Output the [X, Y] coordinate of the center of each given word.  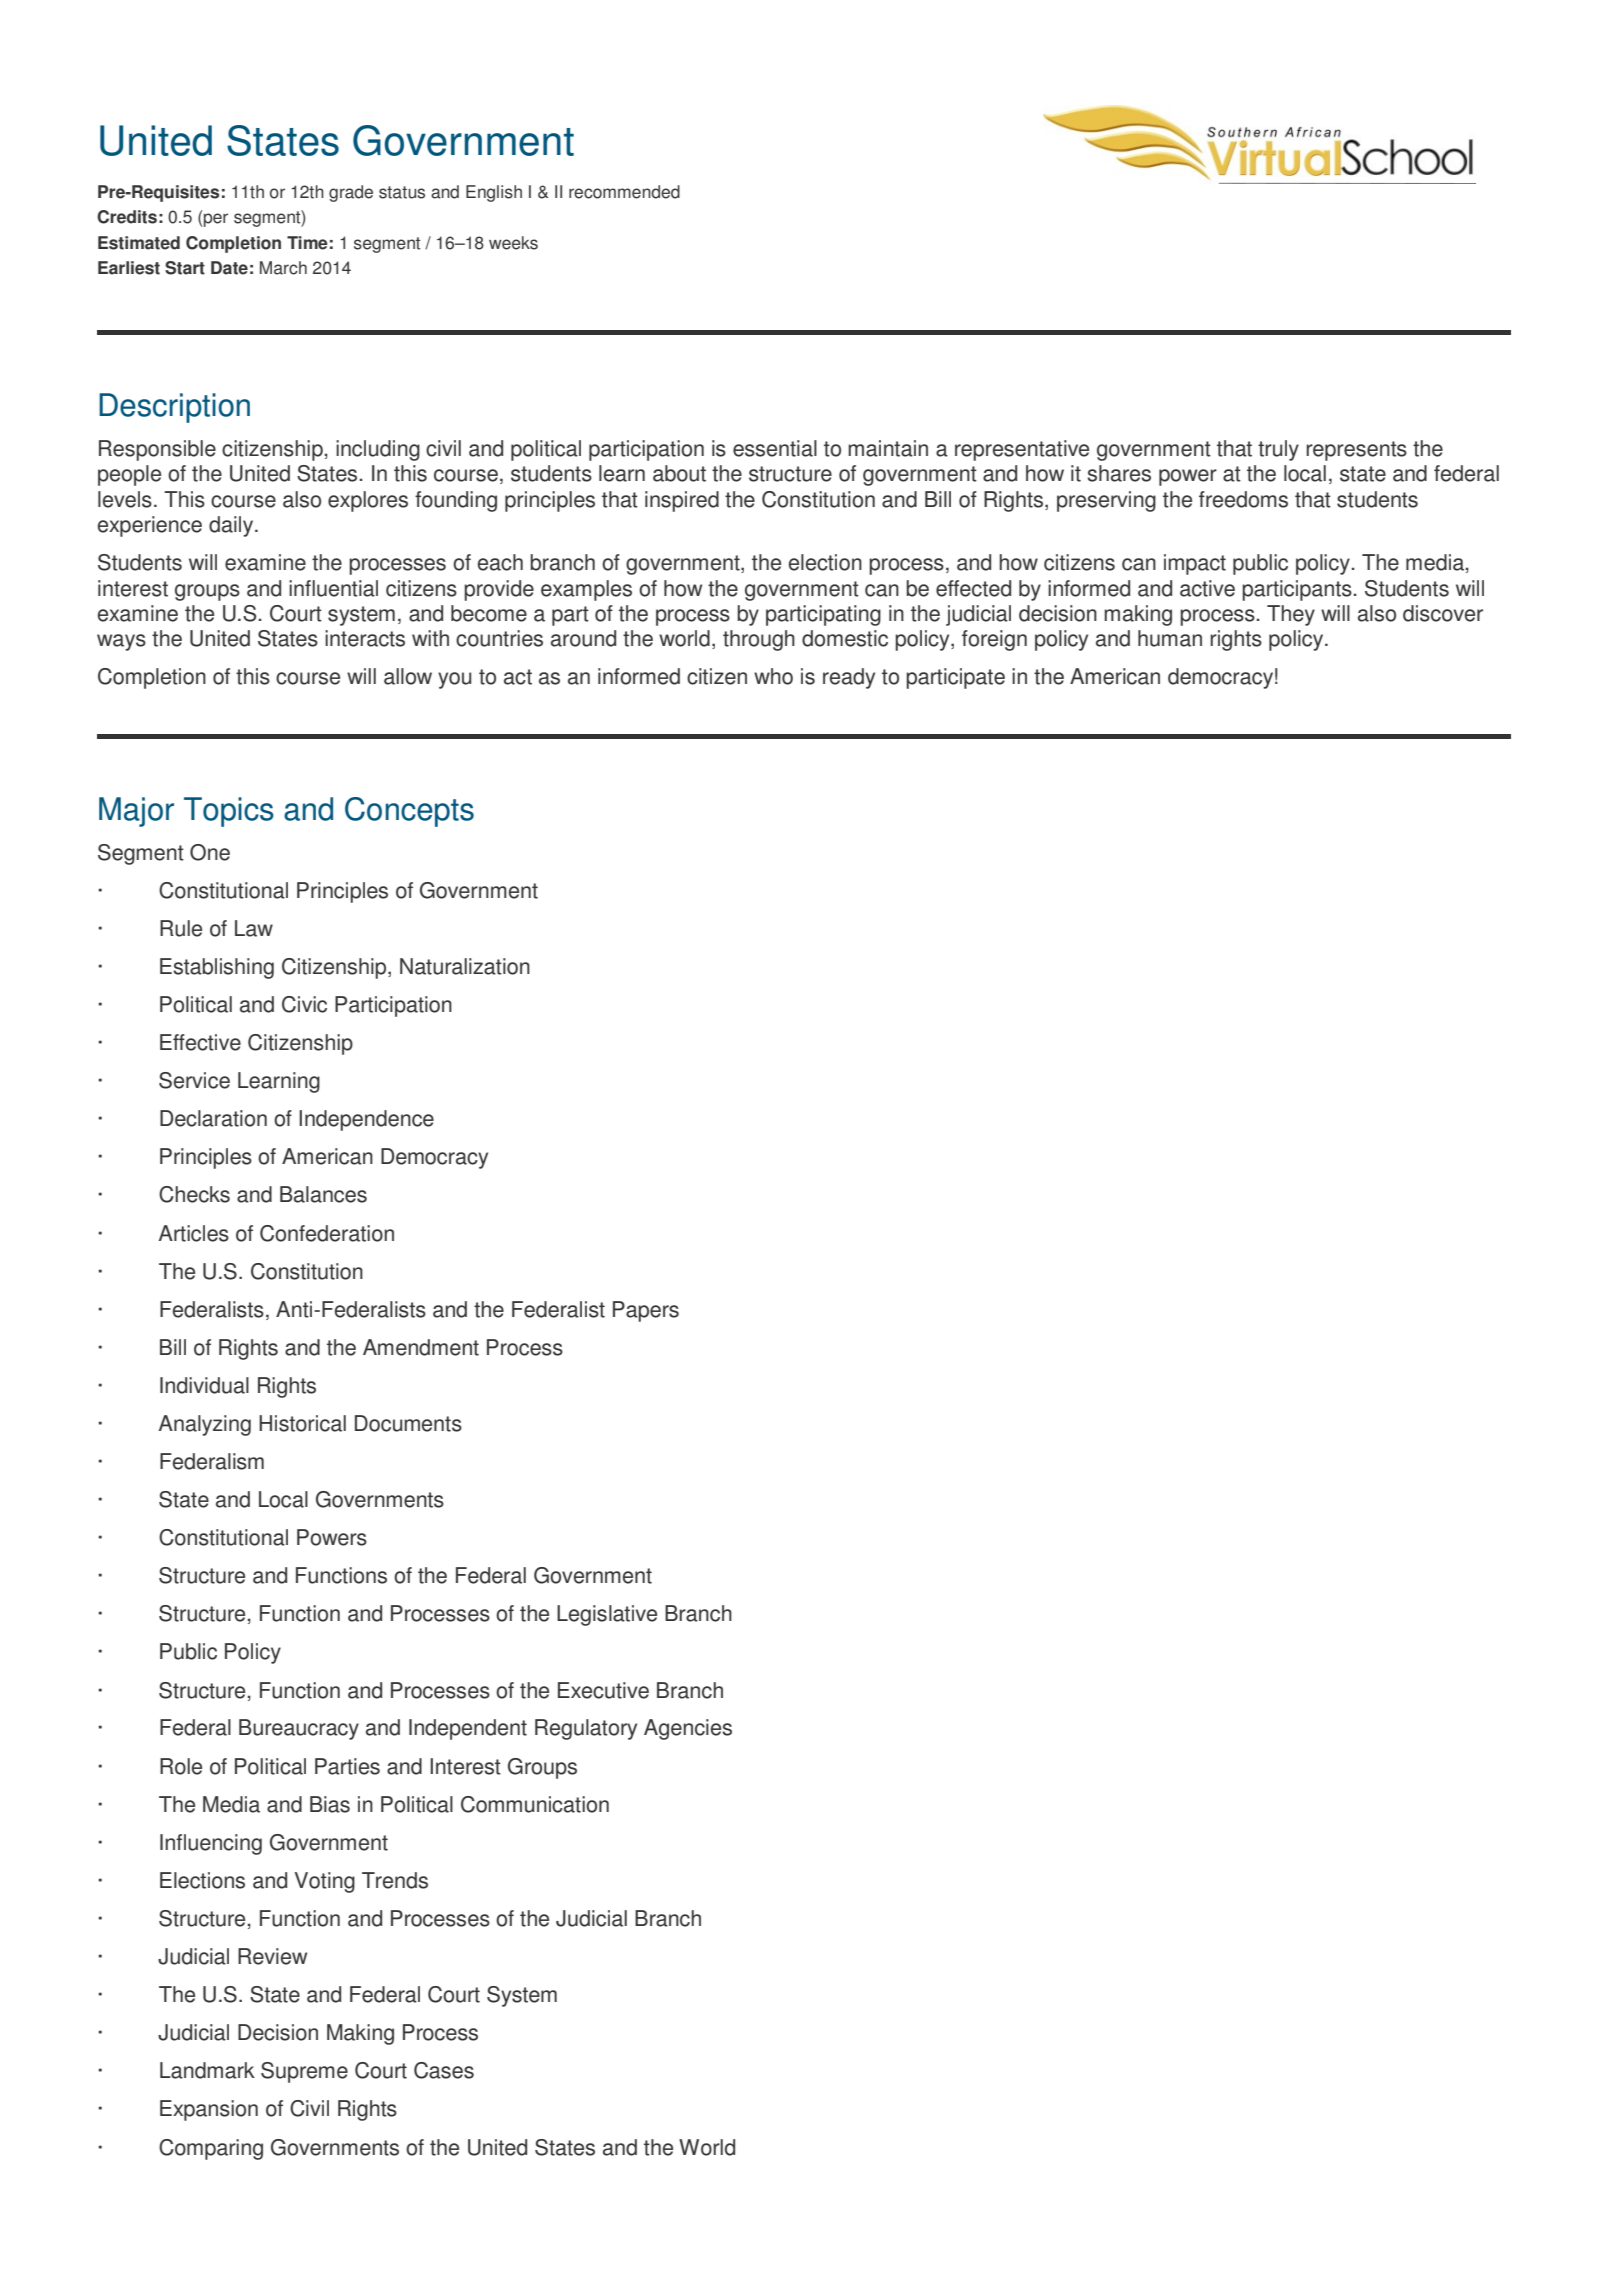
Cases [444, 2070]
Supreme [304, 2072]
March [283, 268]
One [210, 852]
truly [1278, 450]
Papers [646, 1311]
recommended [624, 192]
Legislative [607, 1615]
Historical [302, 1423]
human [1170, 638]
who [773, 676]
